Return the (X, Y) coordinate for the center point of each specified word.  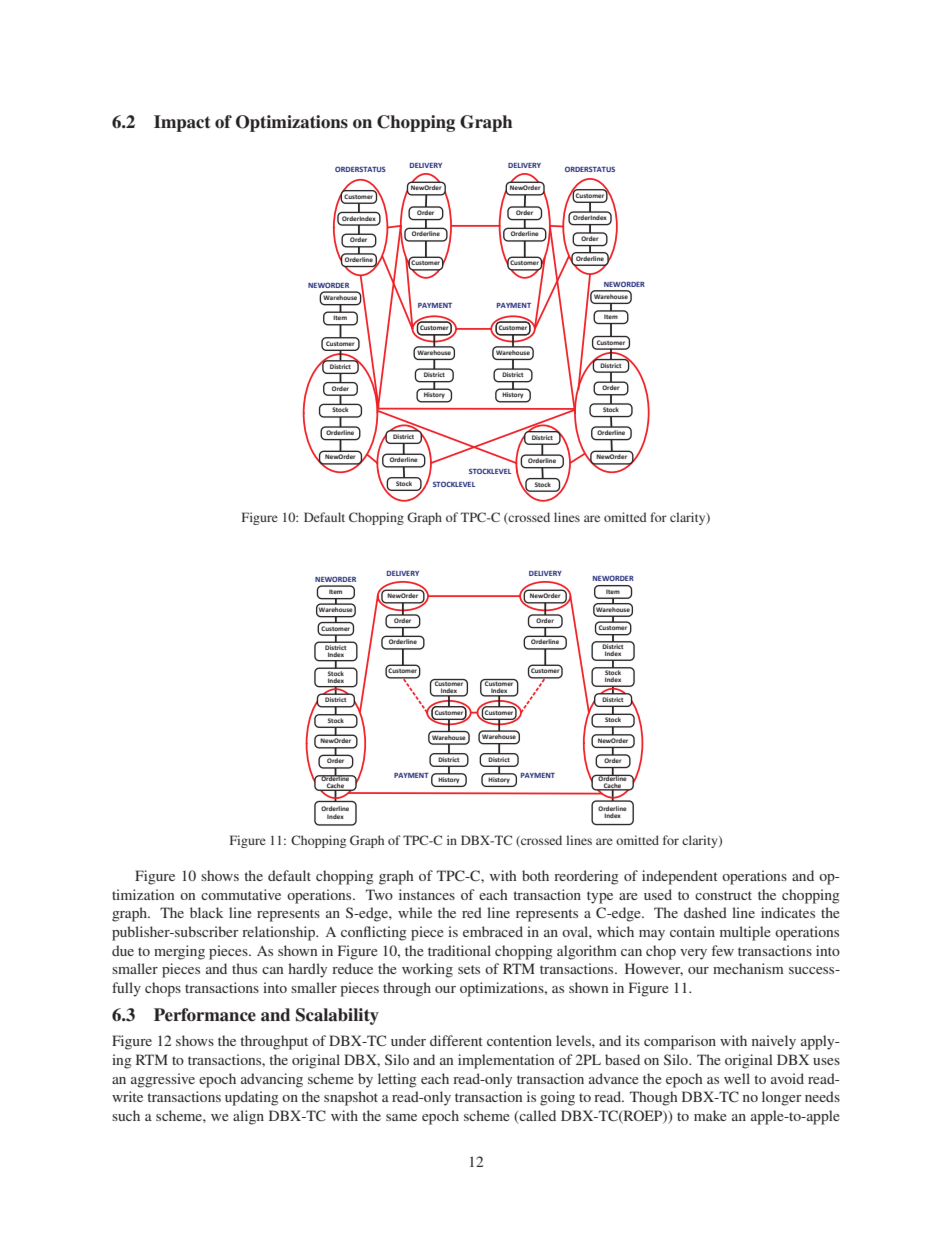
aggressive (163, 1080)
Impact (182, 123)
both (535, 875)
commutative (241, 894)
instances (427, 894)
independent (680, 877)
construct (723, 895)
